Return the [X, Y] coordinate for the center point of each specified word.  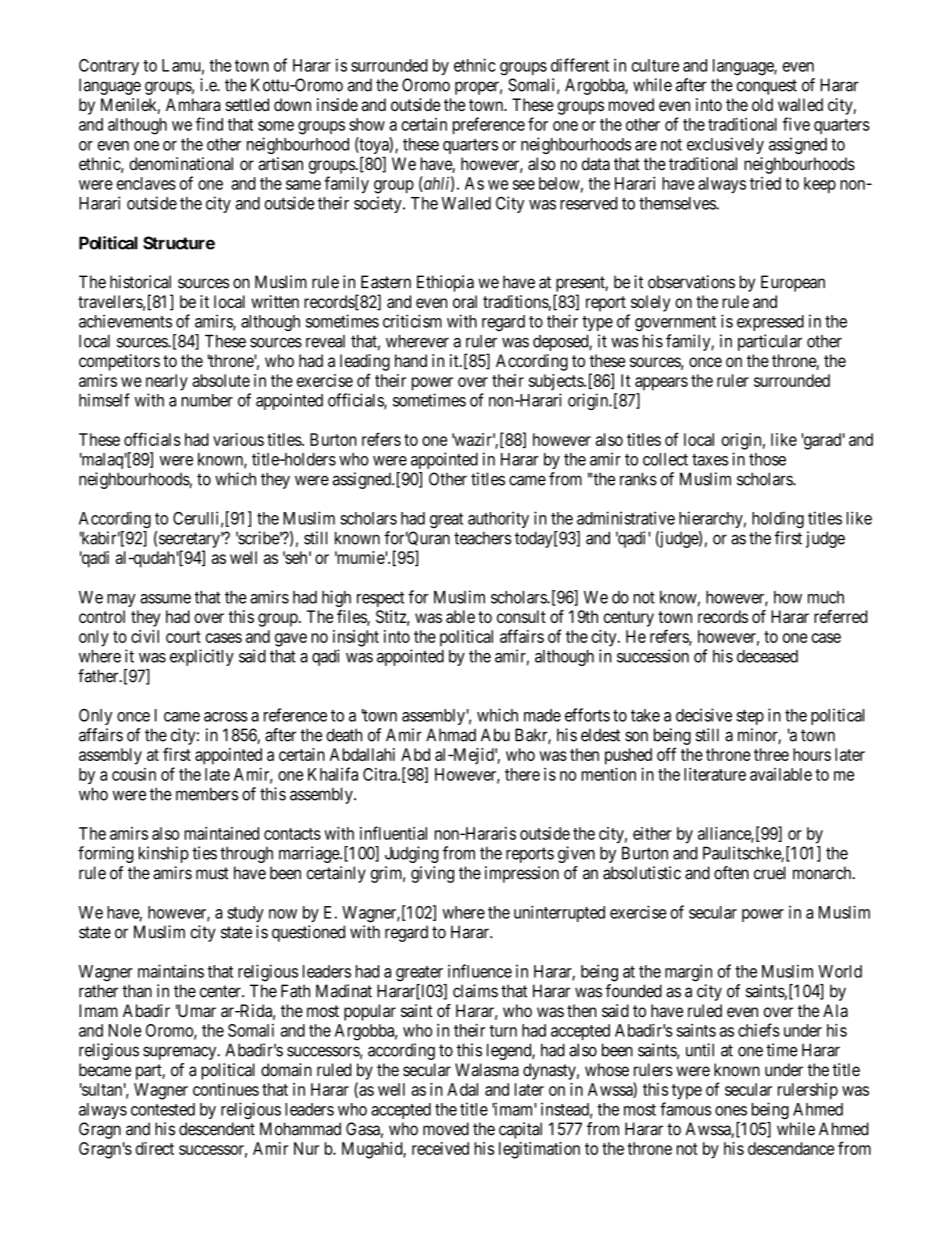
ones [731, 1111]
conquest [767, 87]
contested [163, 1109]
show [367, 124]
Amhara [193, 105]
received [440, 1148]
